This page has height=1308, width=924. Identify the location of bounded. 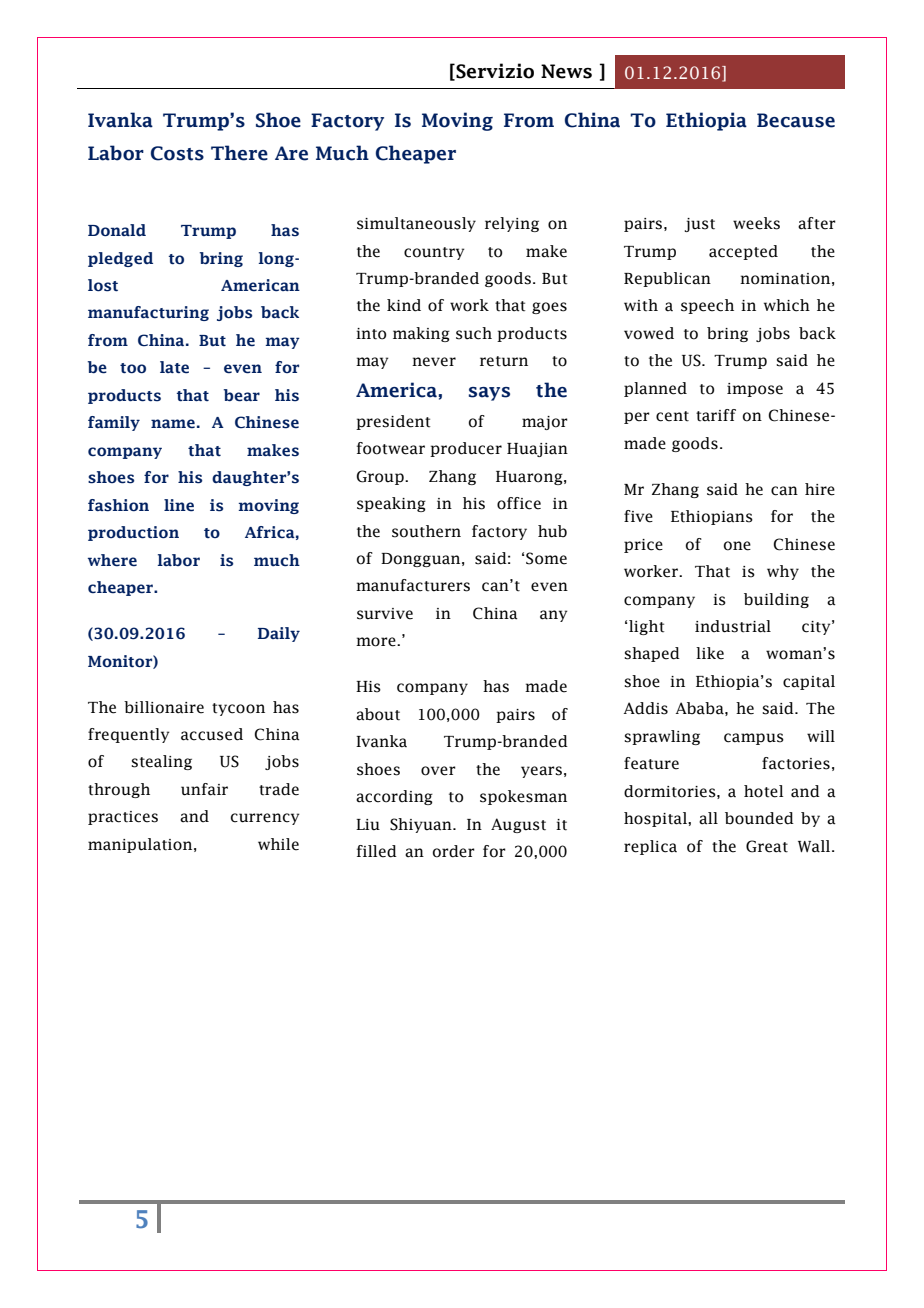
(759, 818).
